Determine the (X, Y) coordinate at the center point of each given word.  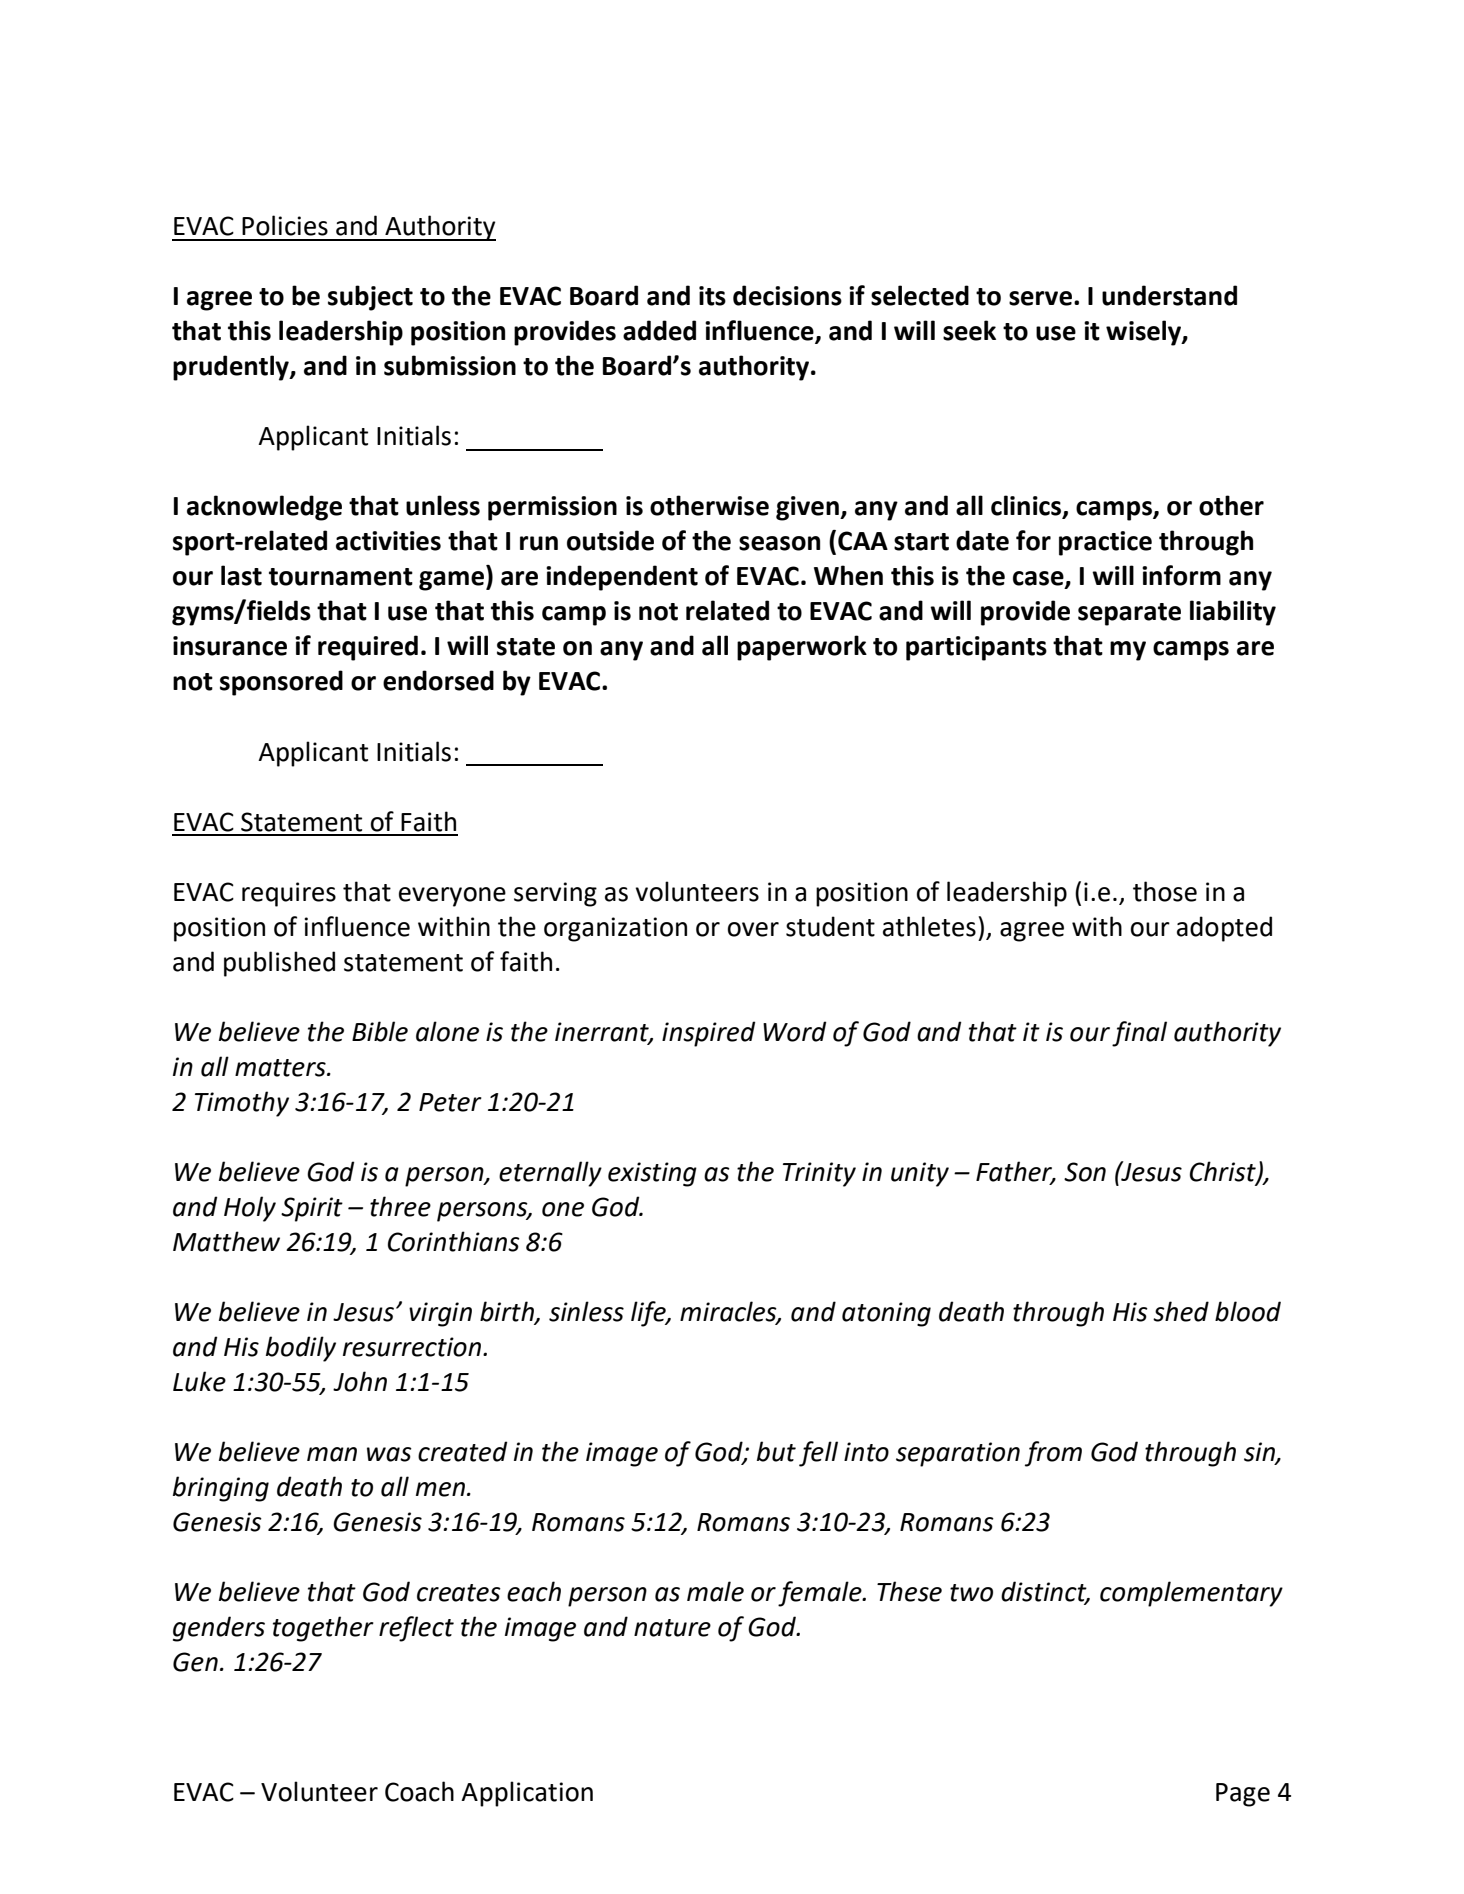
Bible (380, 1031)
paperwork (802, 648)
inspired (708, 1034)
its (712, 296)
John (360, 1381)
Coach (419, 1791)
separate (1129, 614)
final (1139, 1034)
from (1053, 1454)
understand (1169, 295)
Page (1243, 1795)
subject (370, 298)
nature (672, 1628)
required (368, 648)
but (776, 1451)
